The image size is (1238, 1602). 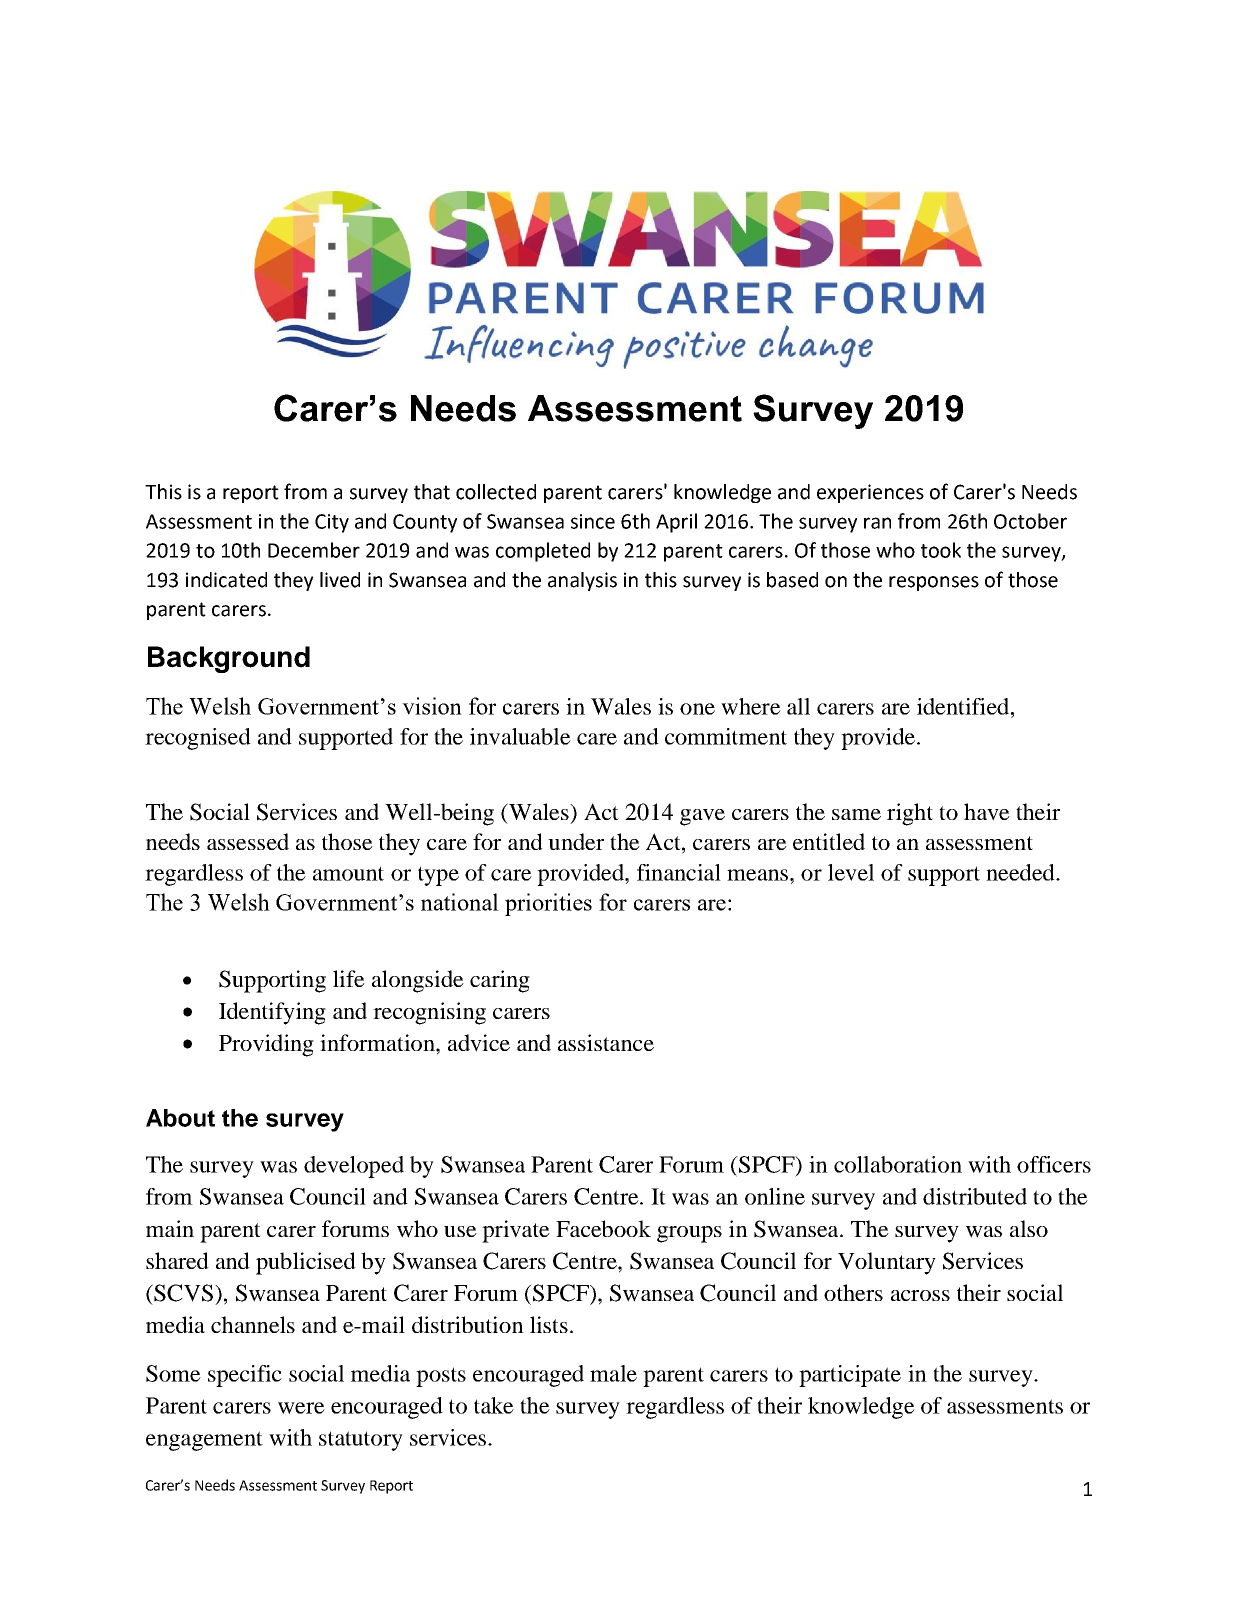 I want to click on assessed, so click(x=248, y=841).
